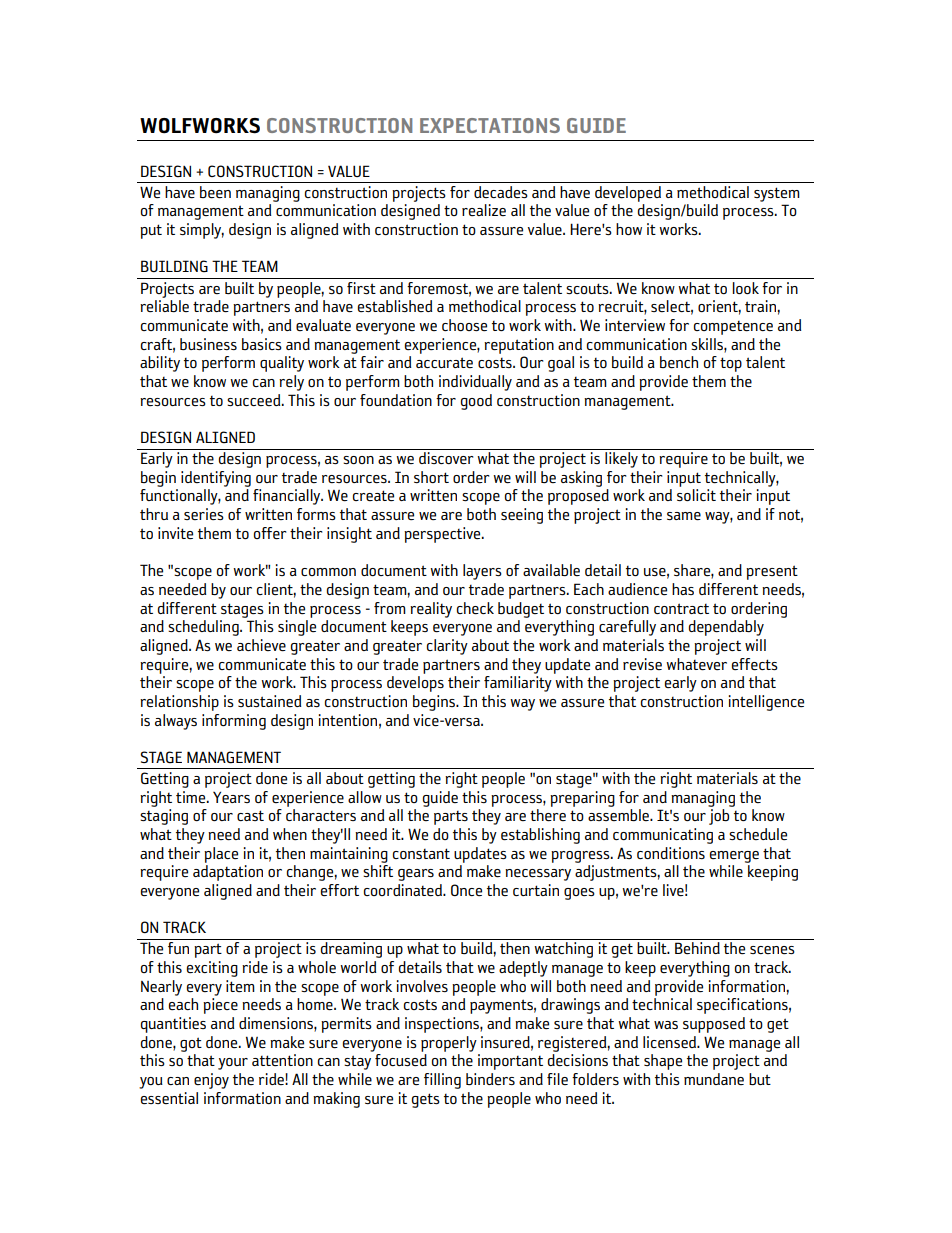  I want to click on choose, so click(464, 325).
